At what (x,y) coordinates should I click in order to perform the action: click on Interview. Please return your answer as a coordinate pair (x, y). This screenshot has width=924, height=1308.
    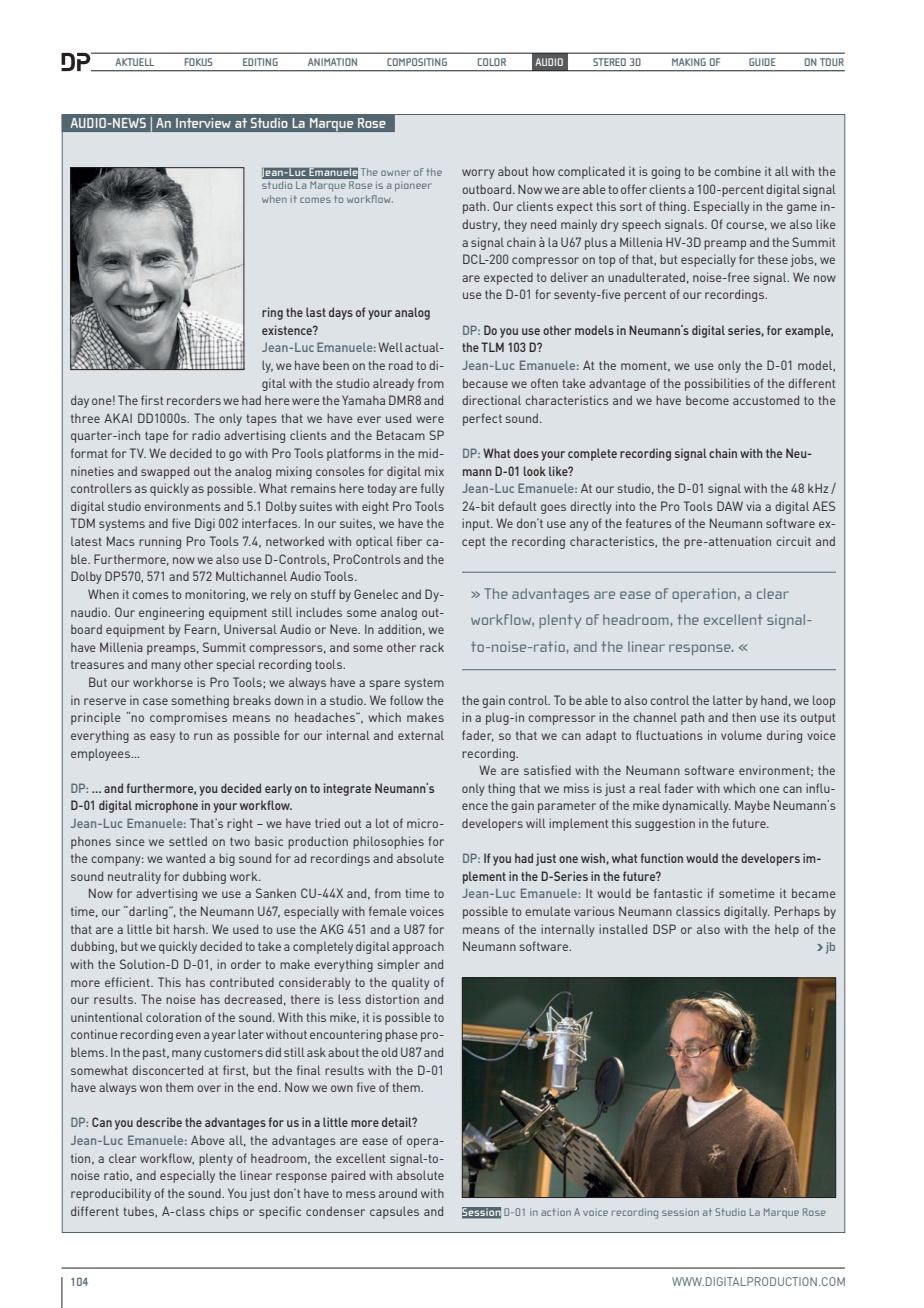
    Looking at the image, I should click on (203, 123).
